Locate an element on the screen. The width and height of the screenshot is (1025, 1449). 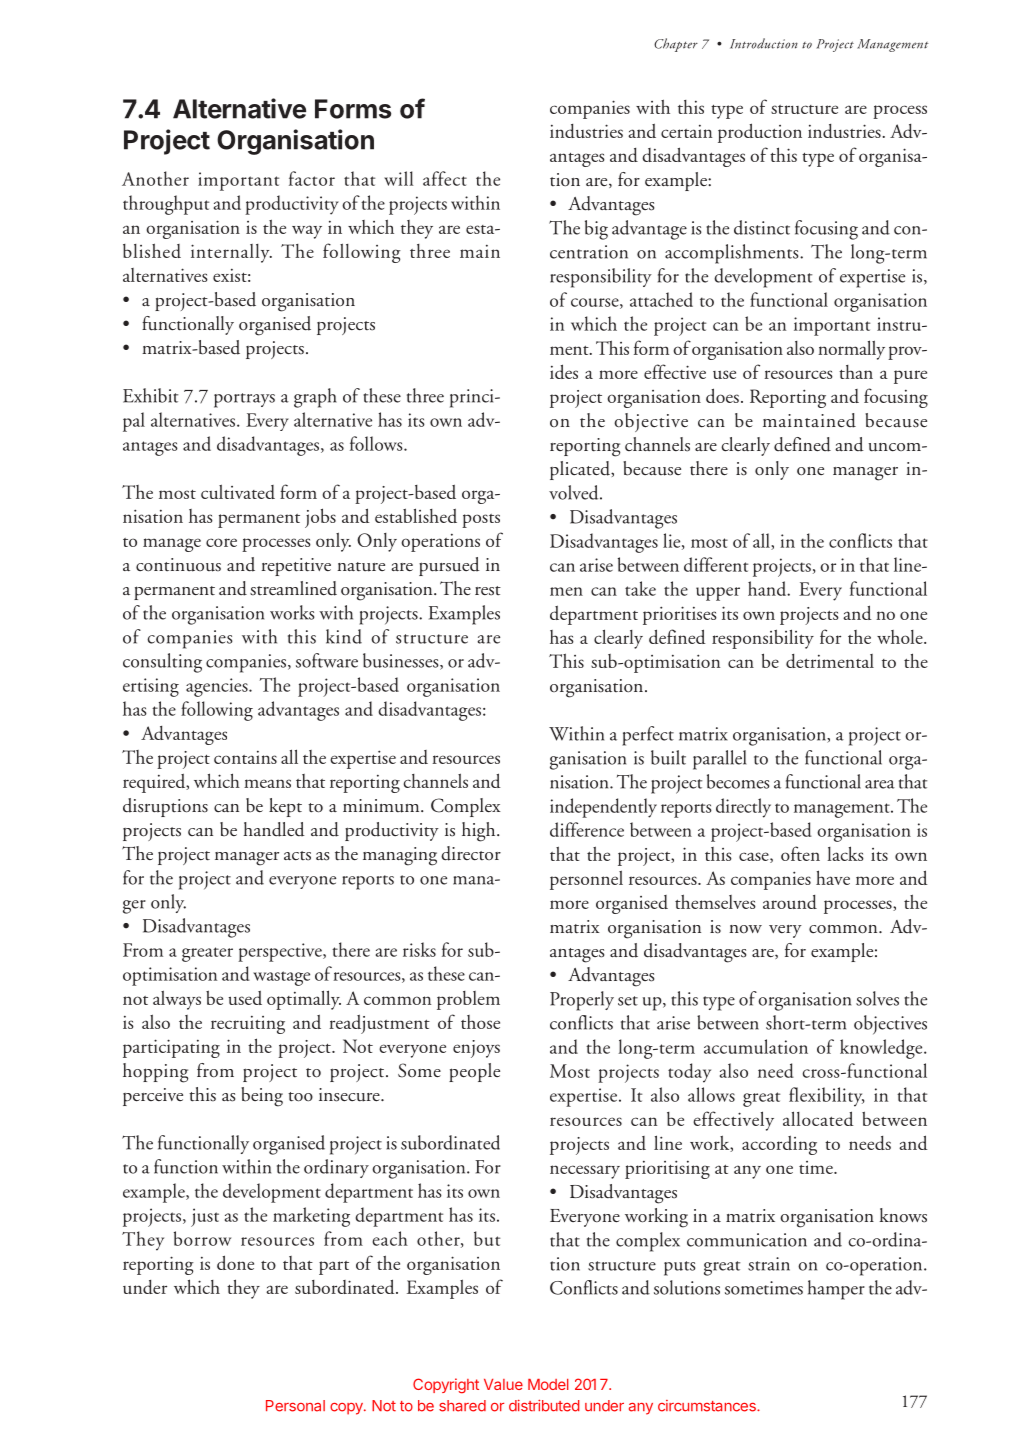
hamper is located at coordinates (836, 1290).
